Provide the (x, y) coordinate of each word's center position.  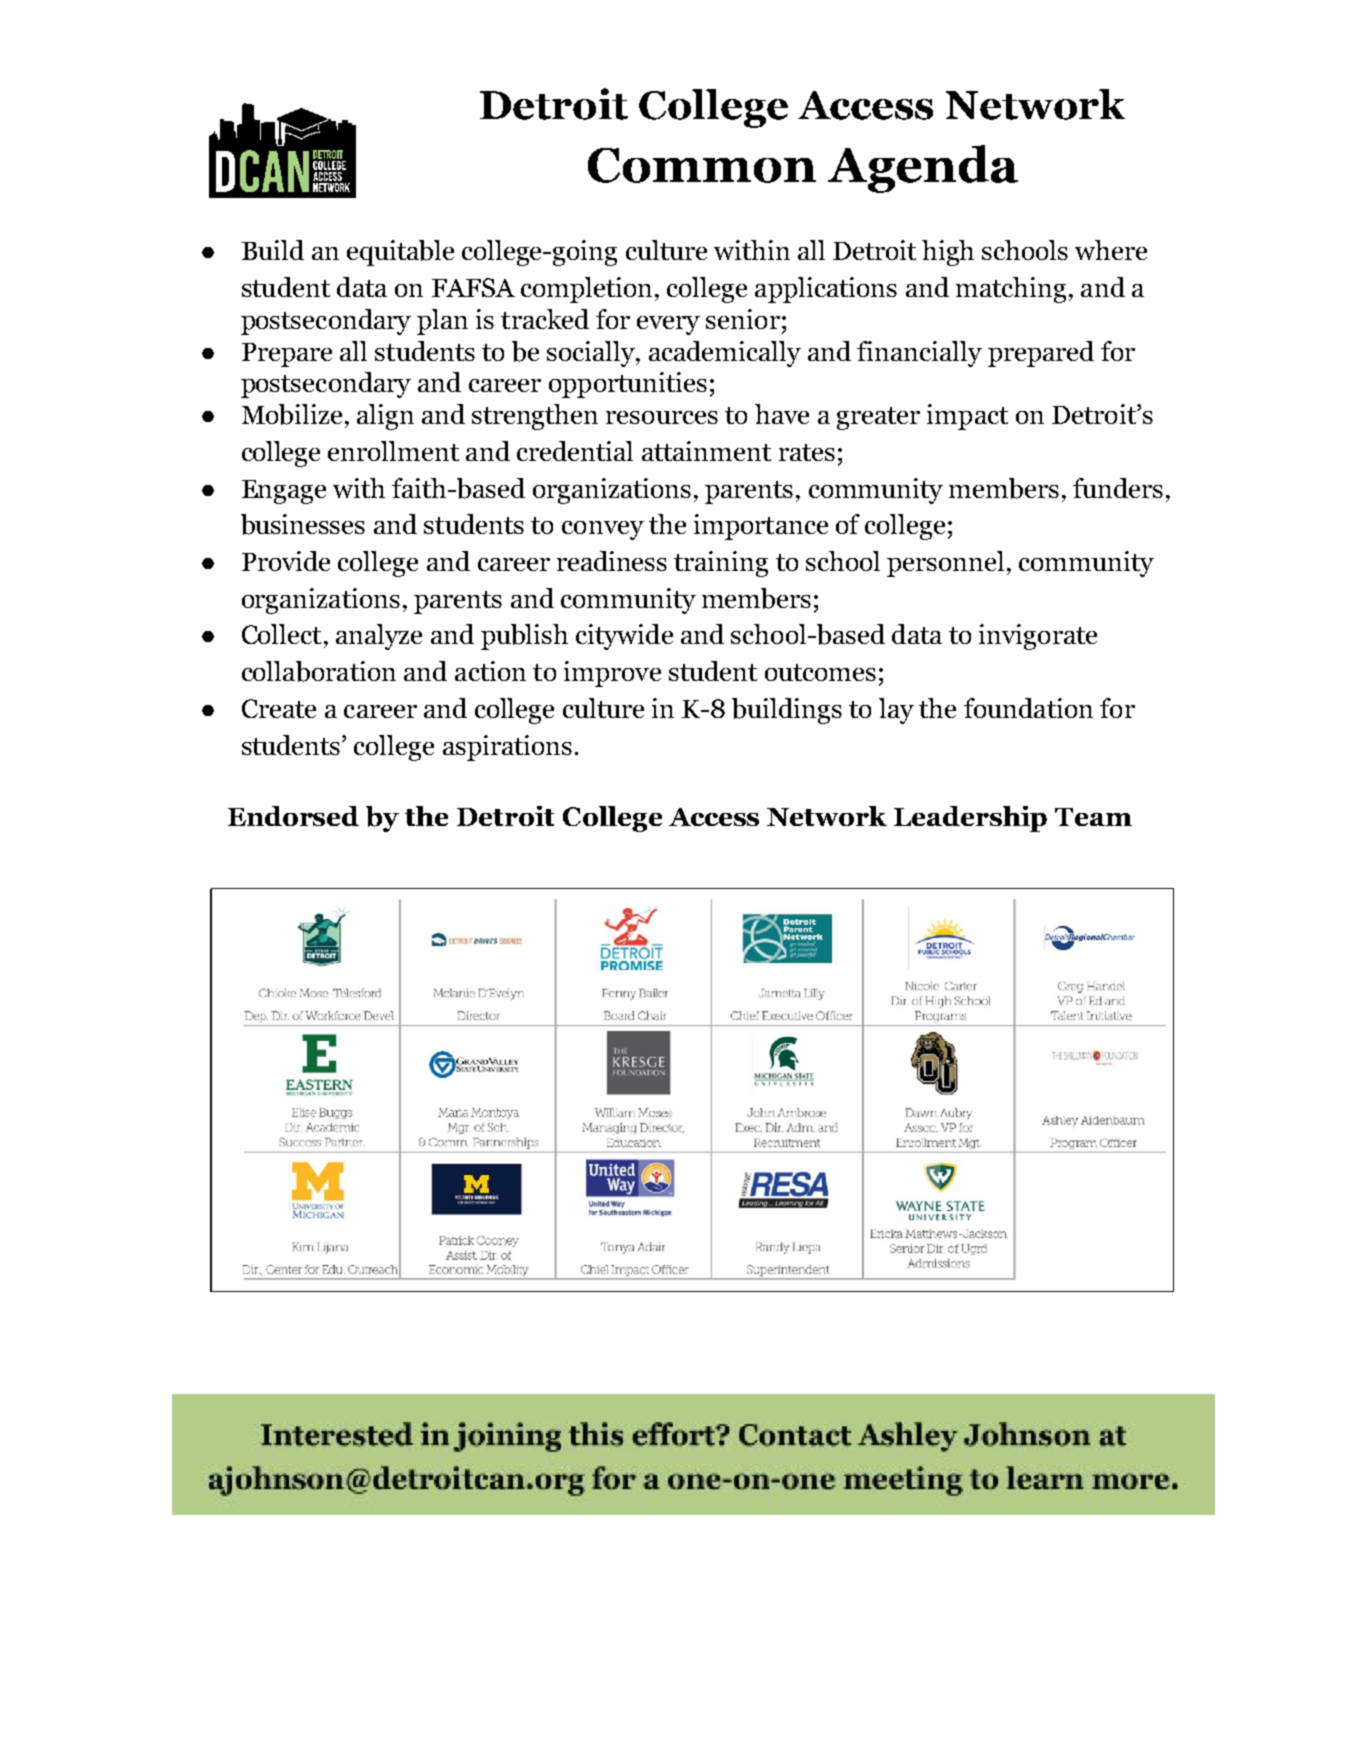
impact (967, 417)
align (385, 417)
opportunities (628, 385)
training (721, 564)
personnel (945, 564)
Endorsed (293, 816)
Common (702, 165)
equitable (400, 253)
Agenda (923, 169)
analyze (379, 637)
